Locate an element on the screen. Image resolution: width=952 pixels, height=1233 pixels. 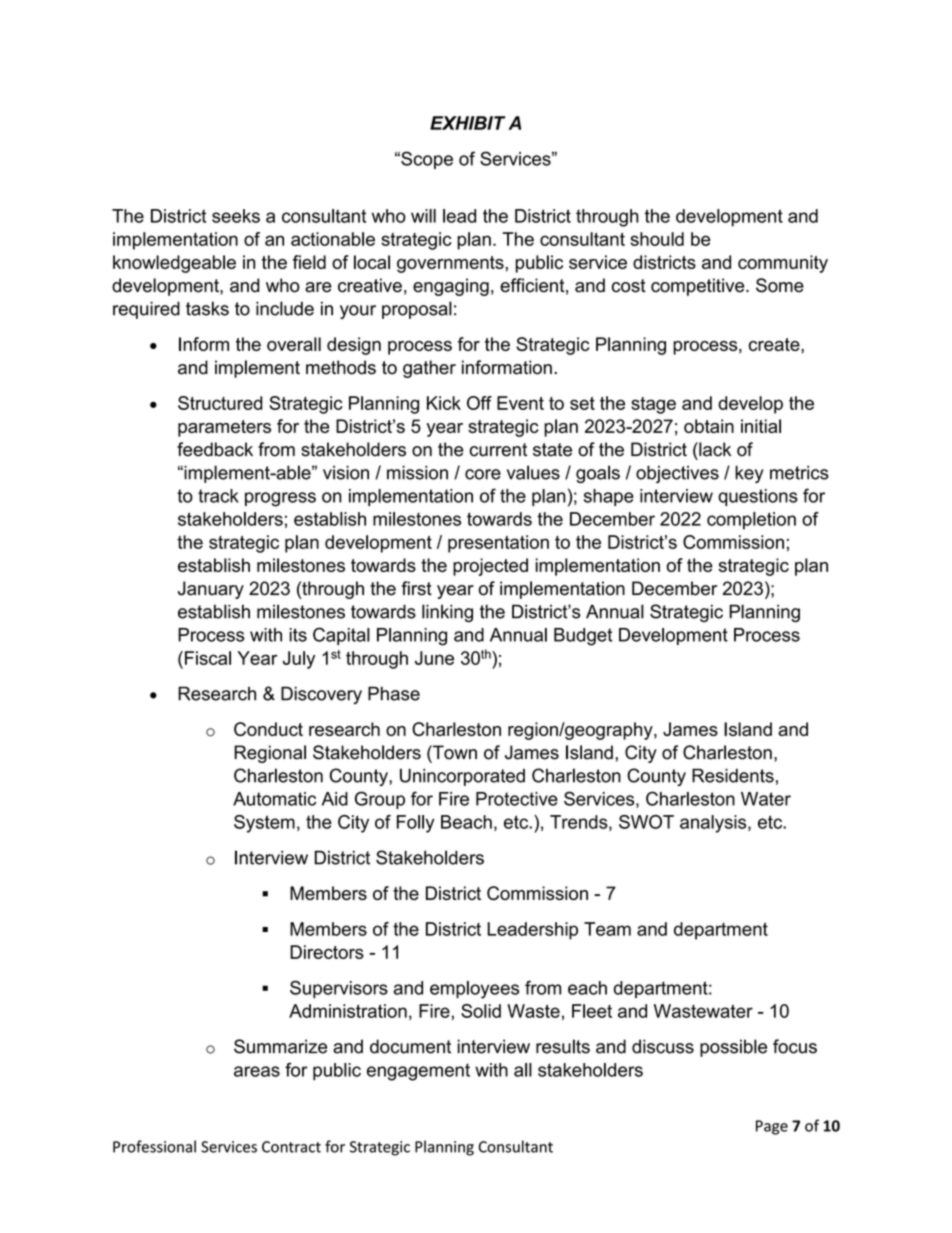
Page is located at coordinates (772, 1127).
